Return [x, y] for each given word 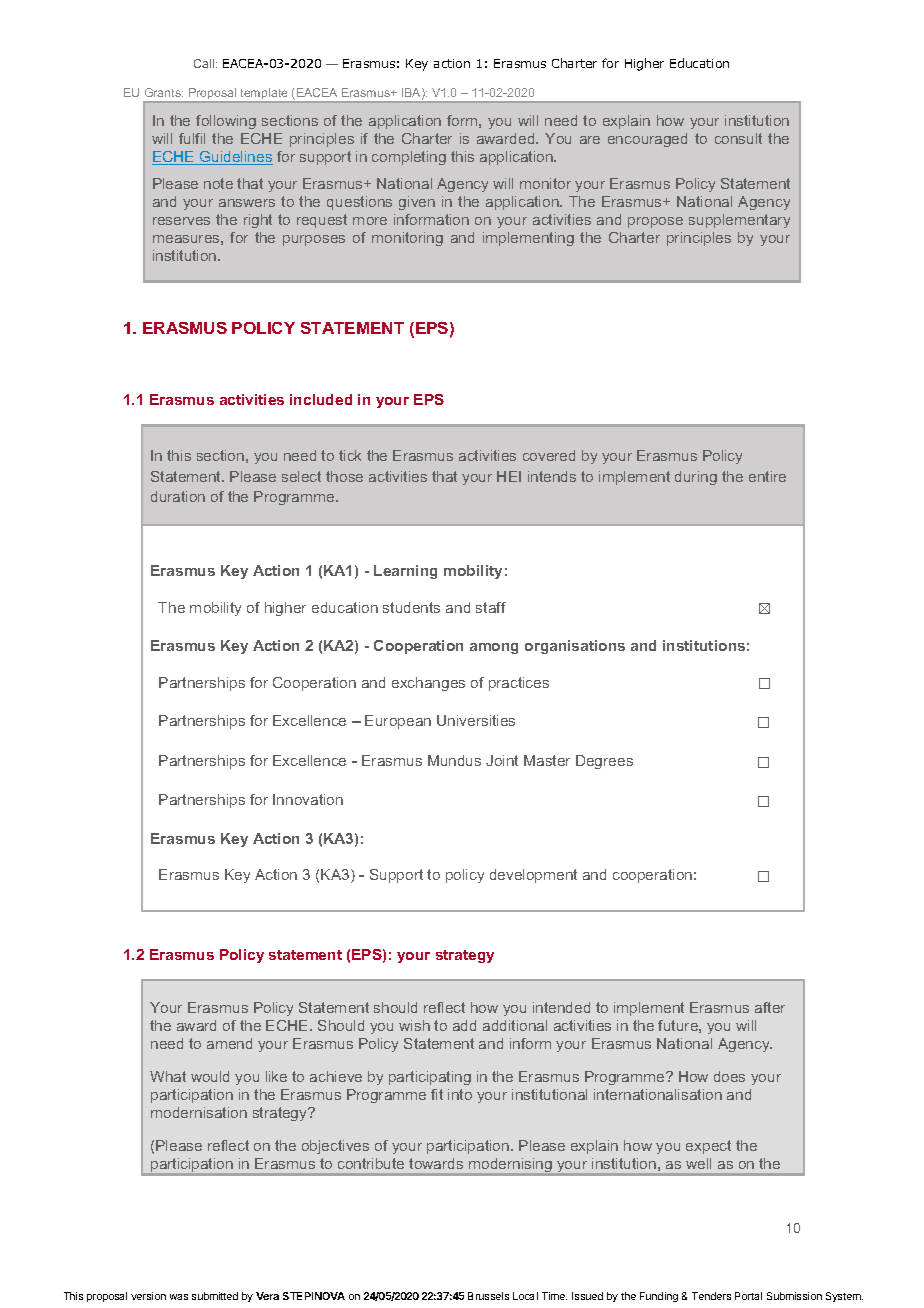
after [770, 1007]
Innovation [308, 799]
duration [178, 496]
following [226, 122]
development [533, 876]
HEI [509, 476]
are [590, 140]
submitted [215, 1296]
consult [738, 138]
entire [767, 476]
